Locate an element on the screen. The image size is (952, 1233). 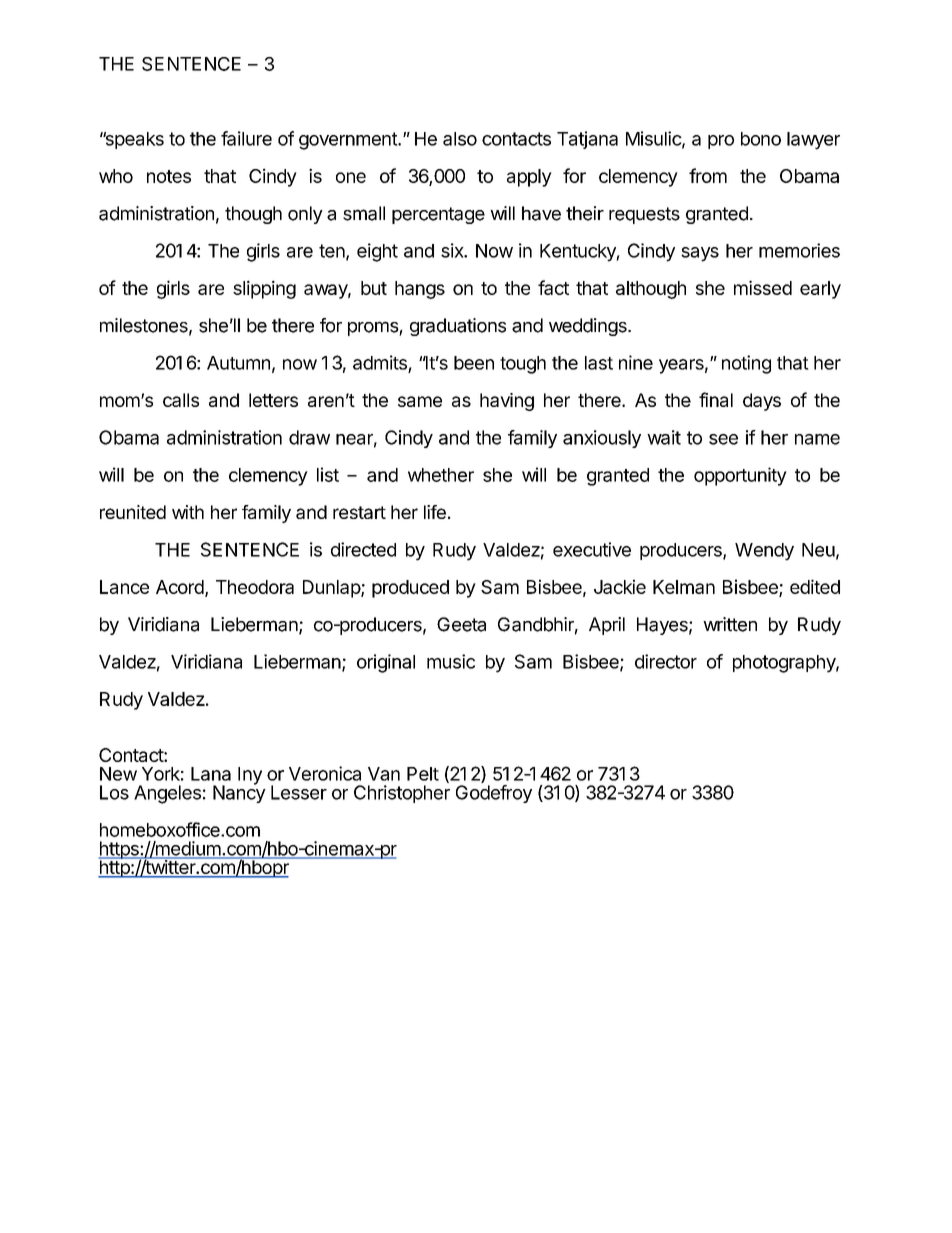
Pelt is located at coordinates (423, 774).
